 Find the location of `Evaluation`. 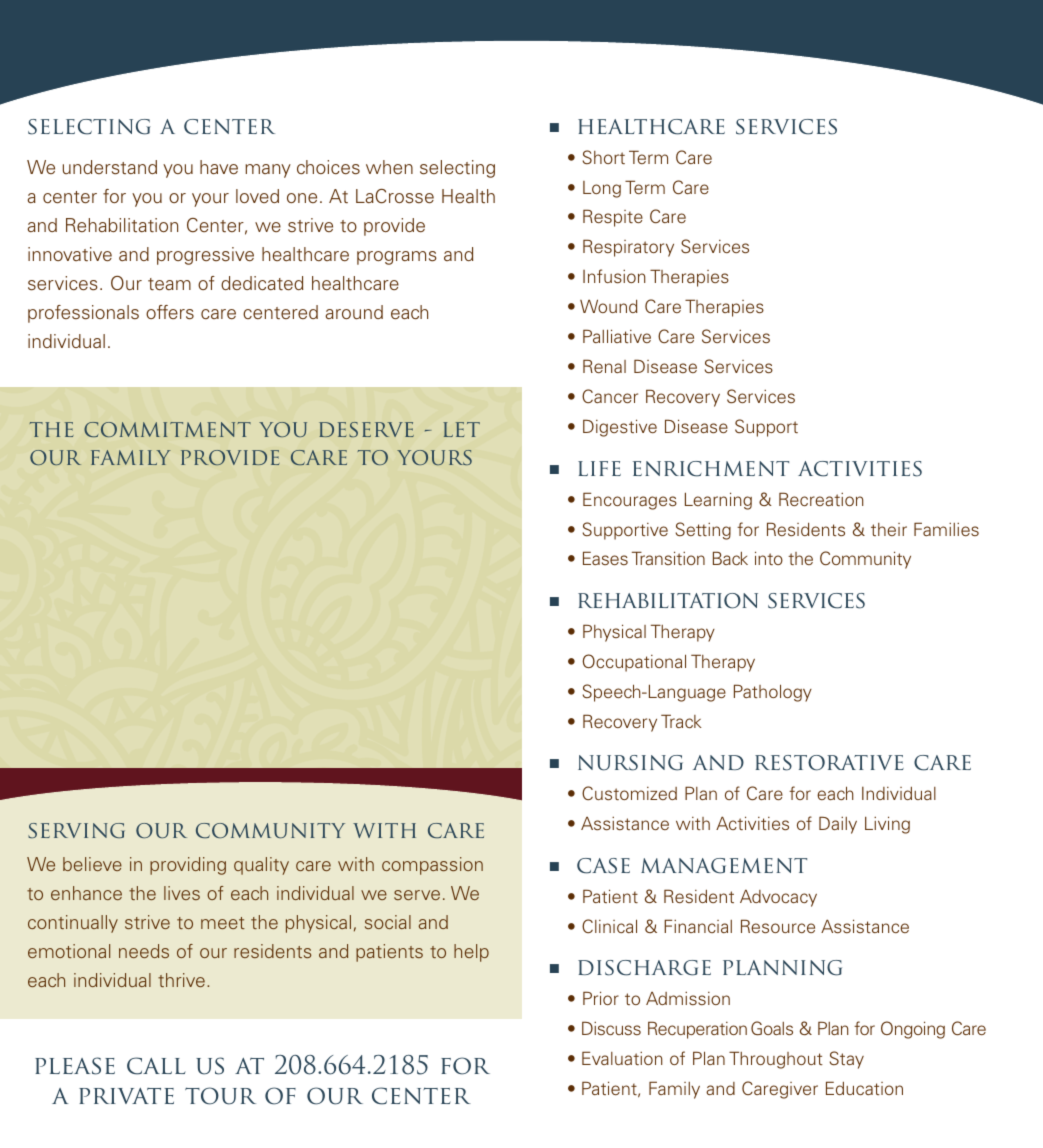

Evaluation is located at coordinates (622, 1058).
